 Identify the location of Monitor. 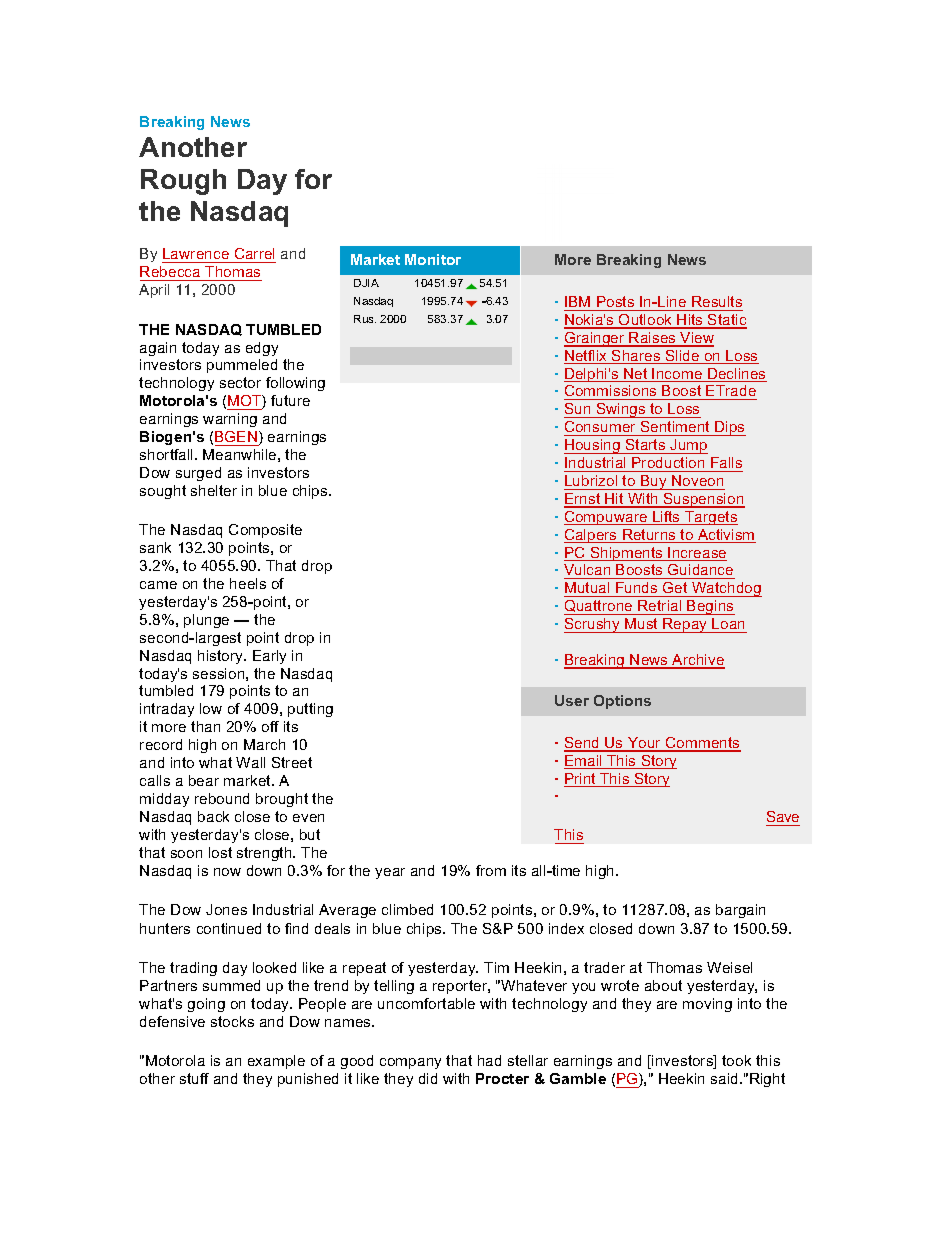
(433, 259).
